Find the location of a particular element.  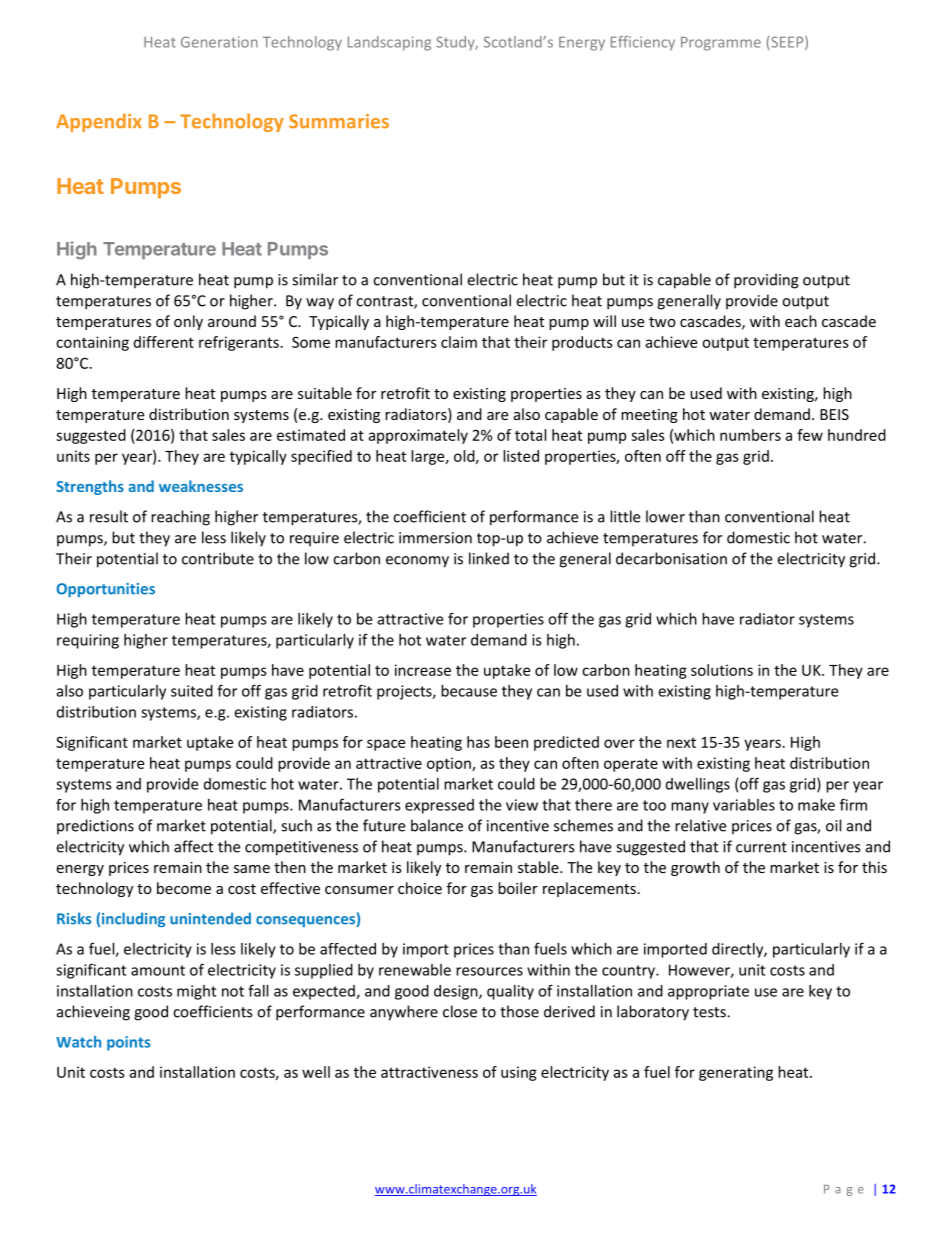

Study is located at coordinates (456, 43).
